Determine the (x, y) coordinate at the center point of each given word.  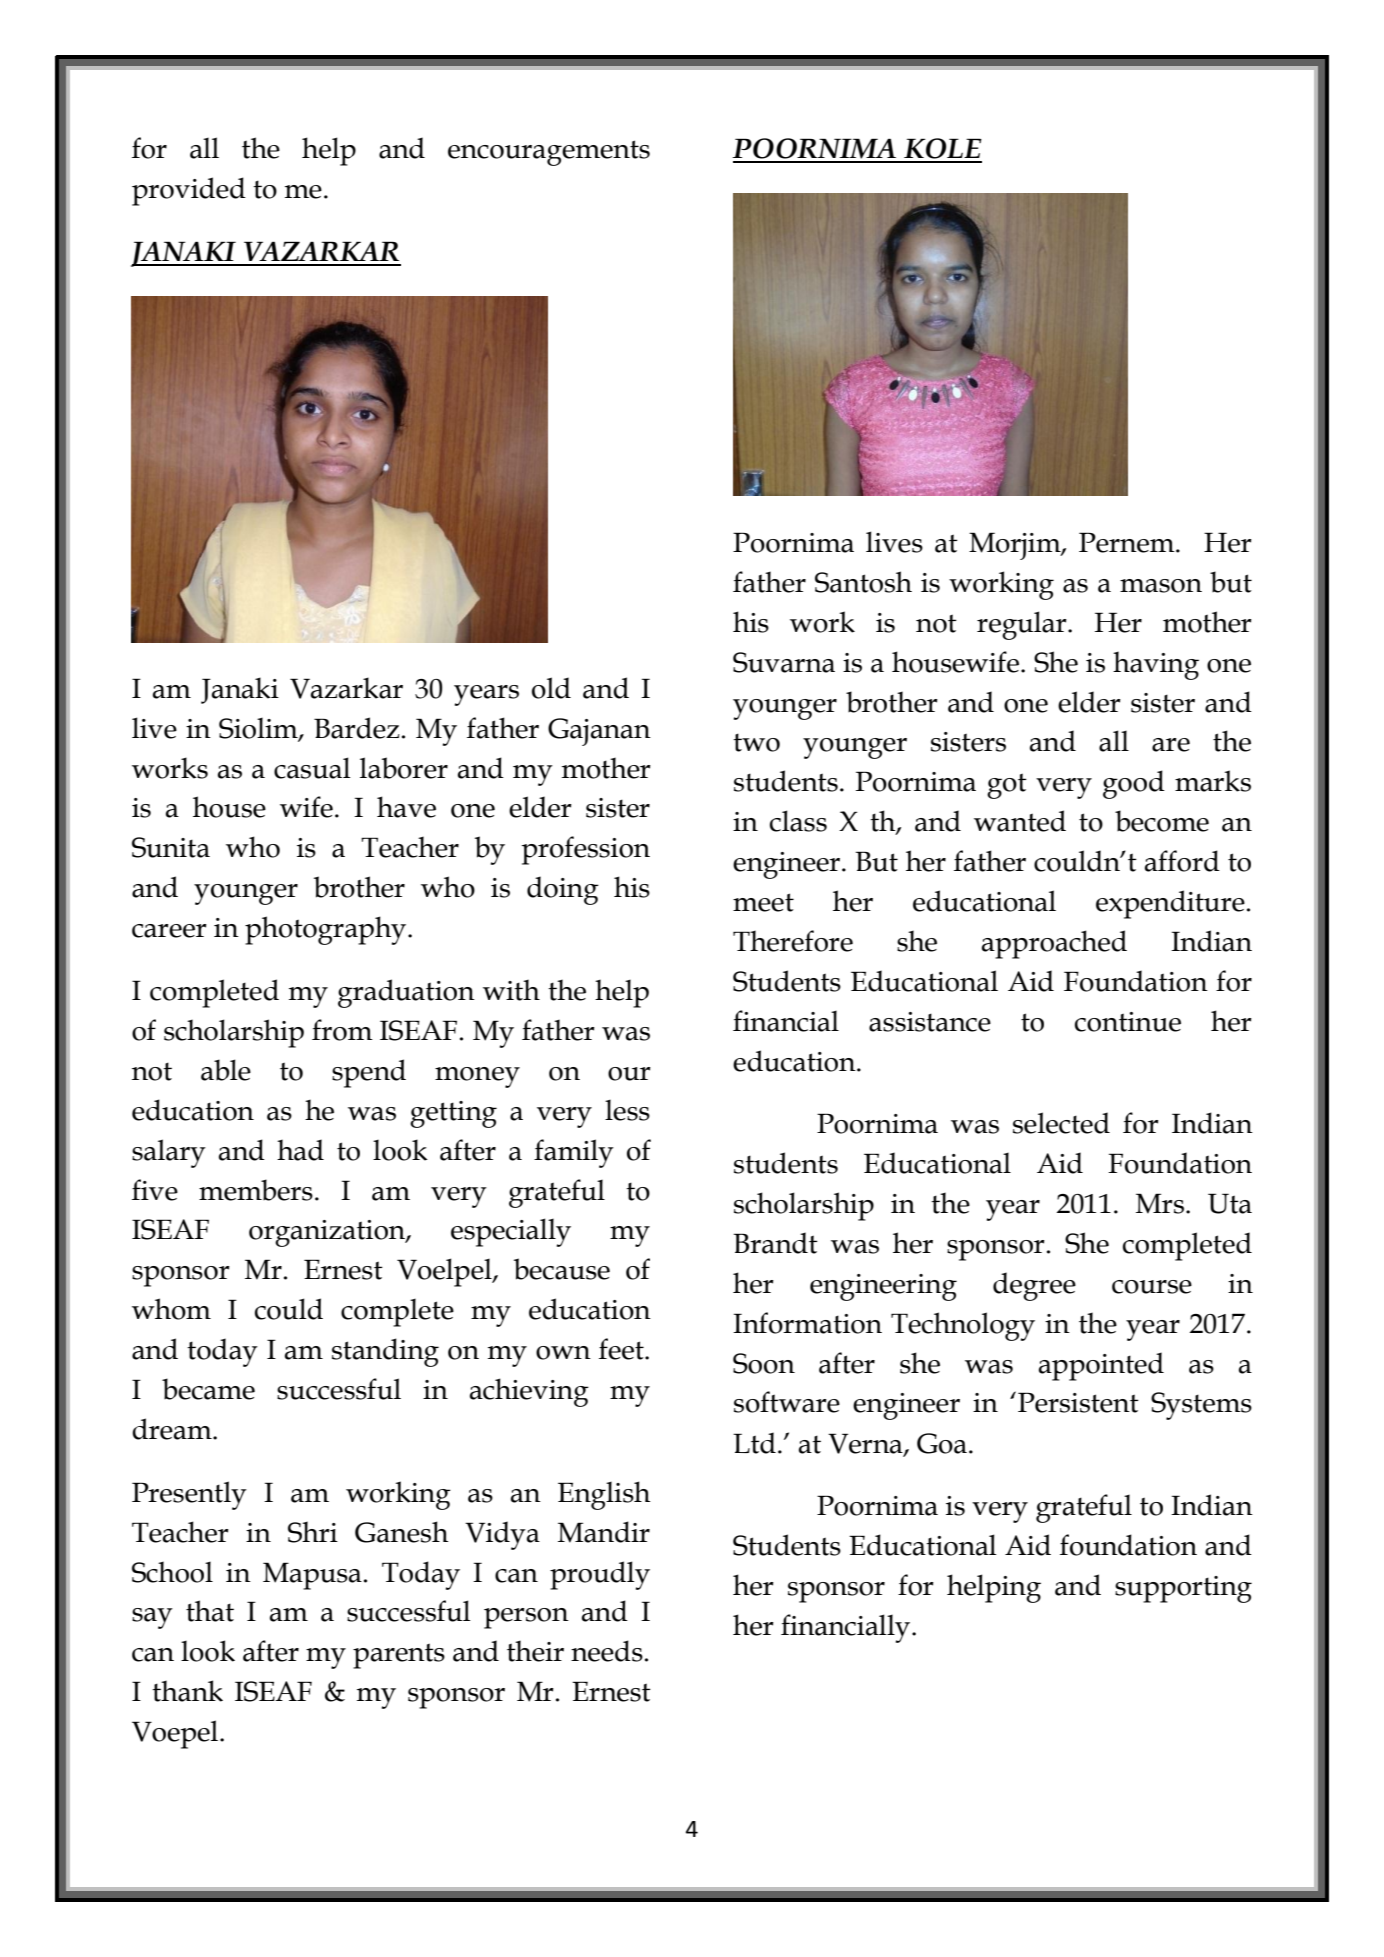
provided (189, 191)
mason (1161, 586)
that (210, 1611)
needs (607, 1651)
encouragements (549, 153)
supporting (1183, 1589)
